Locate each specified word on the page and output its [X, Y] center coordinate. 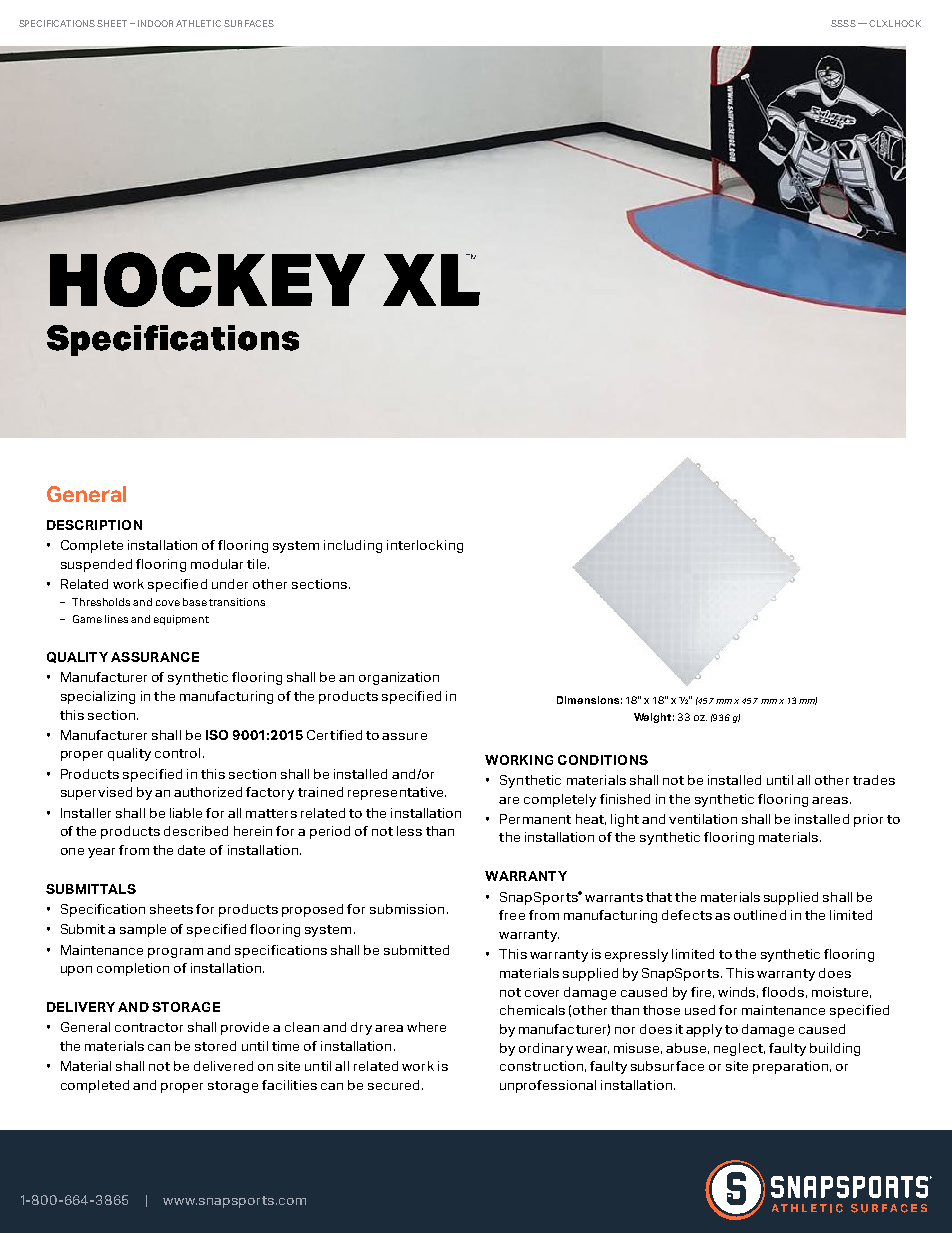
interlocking [425, 546]
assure [404, 736]
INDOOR [155, 23]
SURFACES [249, 23]
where [426, 1027]
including [353, 546]
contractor [149, 1027]
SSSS [843, 23]
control [177, 753]
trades [874, 780]
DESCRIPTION [94, 525]
